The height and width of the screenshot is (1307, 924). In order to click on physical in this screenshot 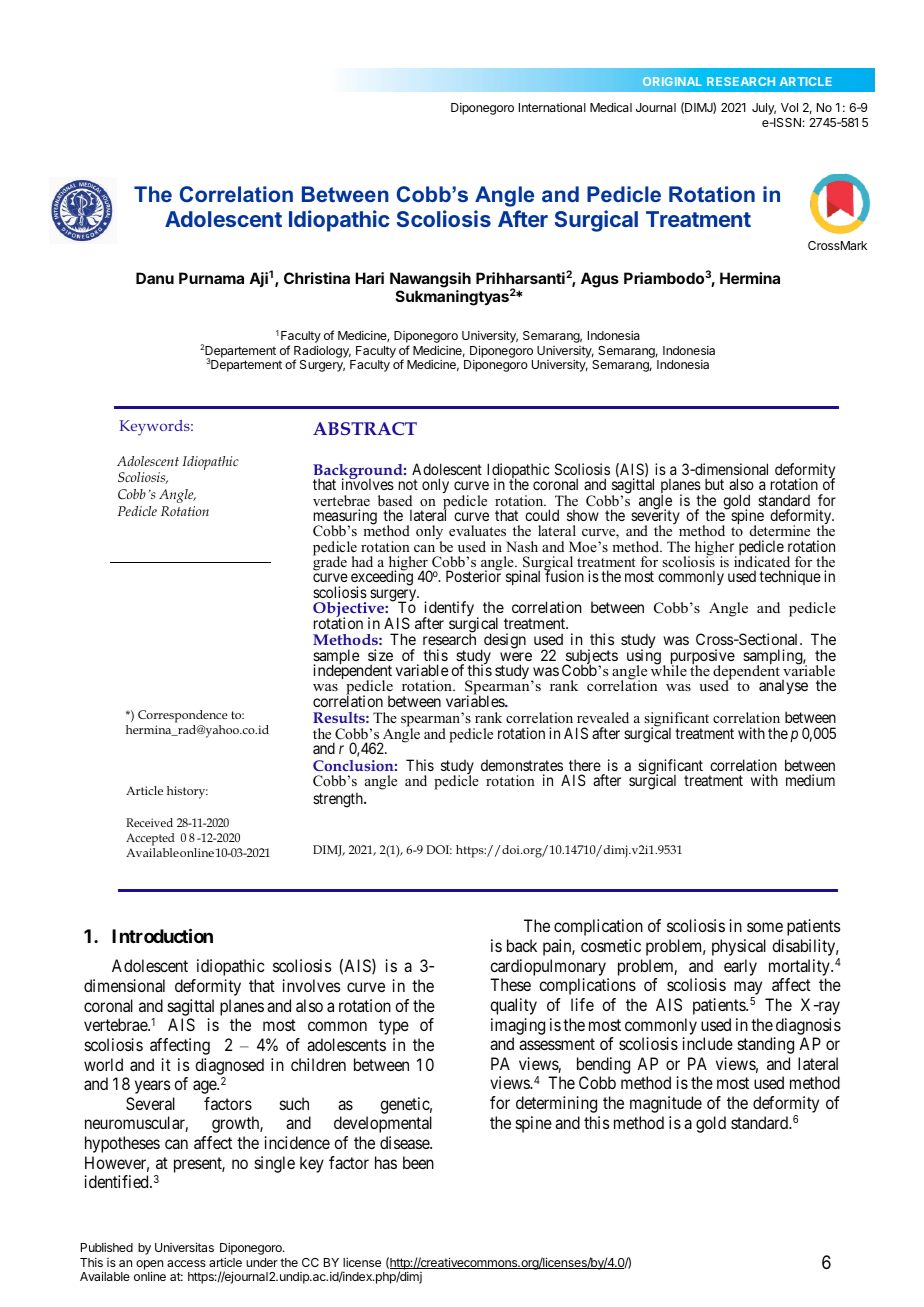, I will do `click(739, 947)`.
